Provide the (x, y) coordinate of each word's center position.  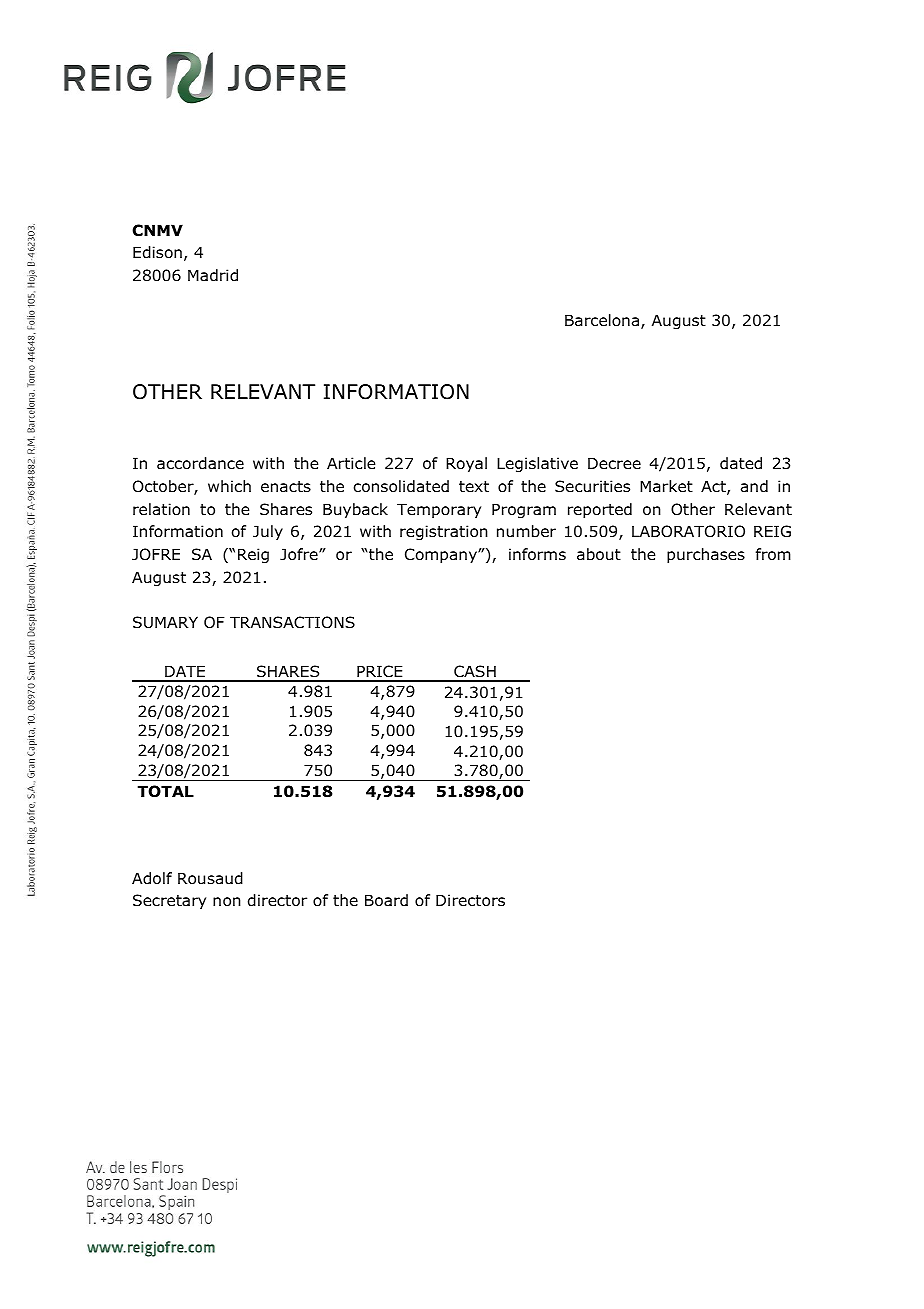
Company (442, 555)
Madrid (213, 275)
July (268, 532)
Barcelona (603, 321)
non (227, 902)
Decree (614, 463)
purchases (706, 555)
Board (386, 900)
